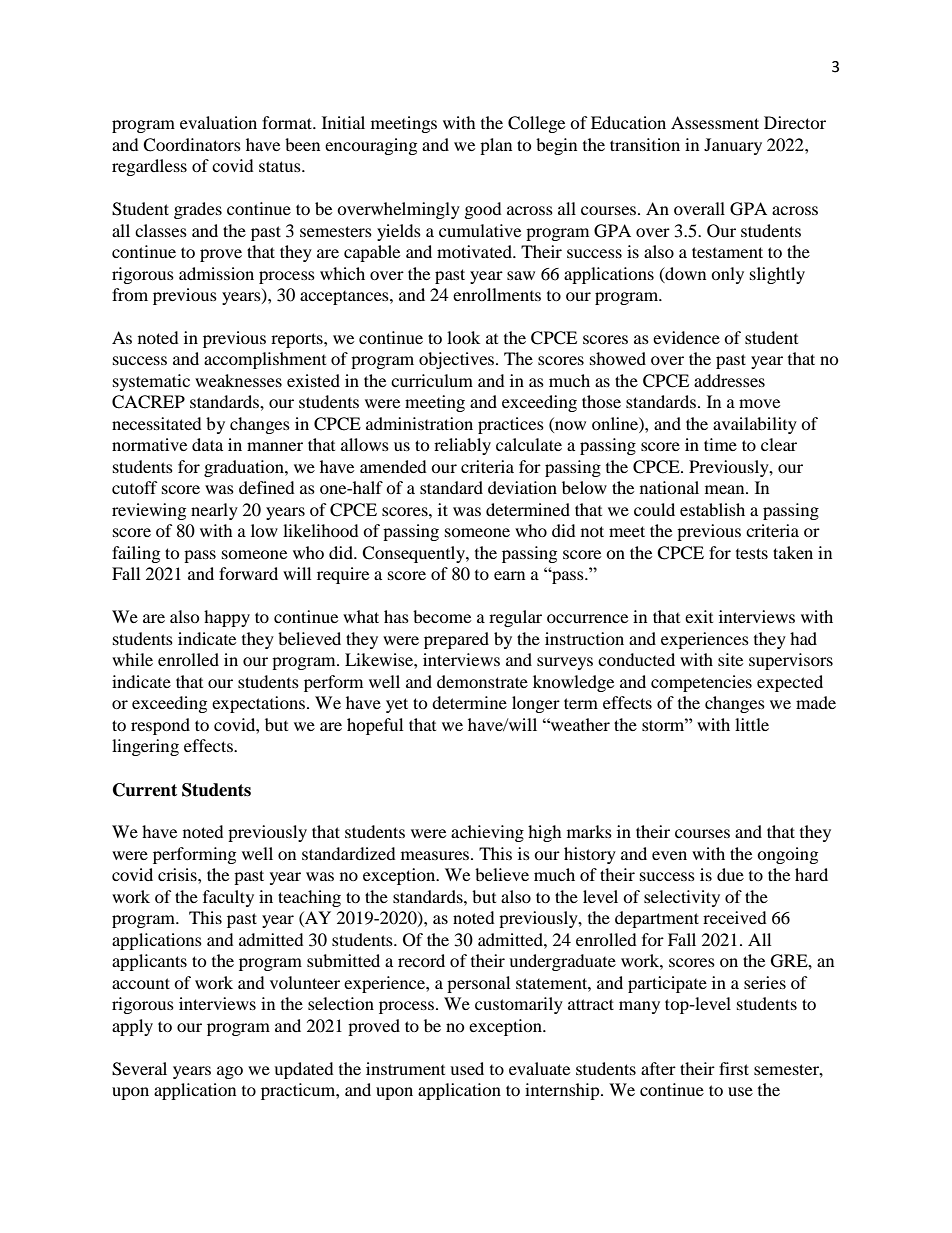  Describe the element at coordinates (733, 146) in the image. I see `January` at that location.
